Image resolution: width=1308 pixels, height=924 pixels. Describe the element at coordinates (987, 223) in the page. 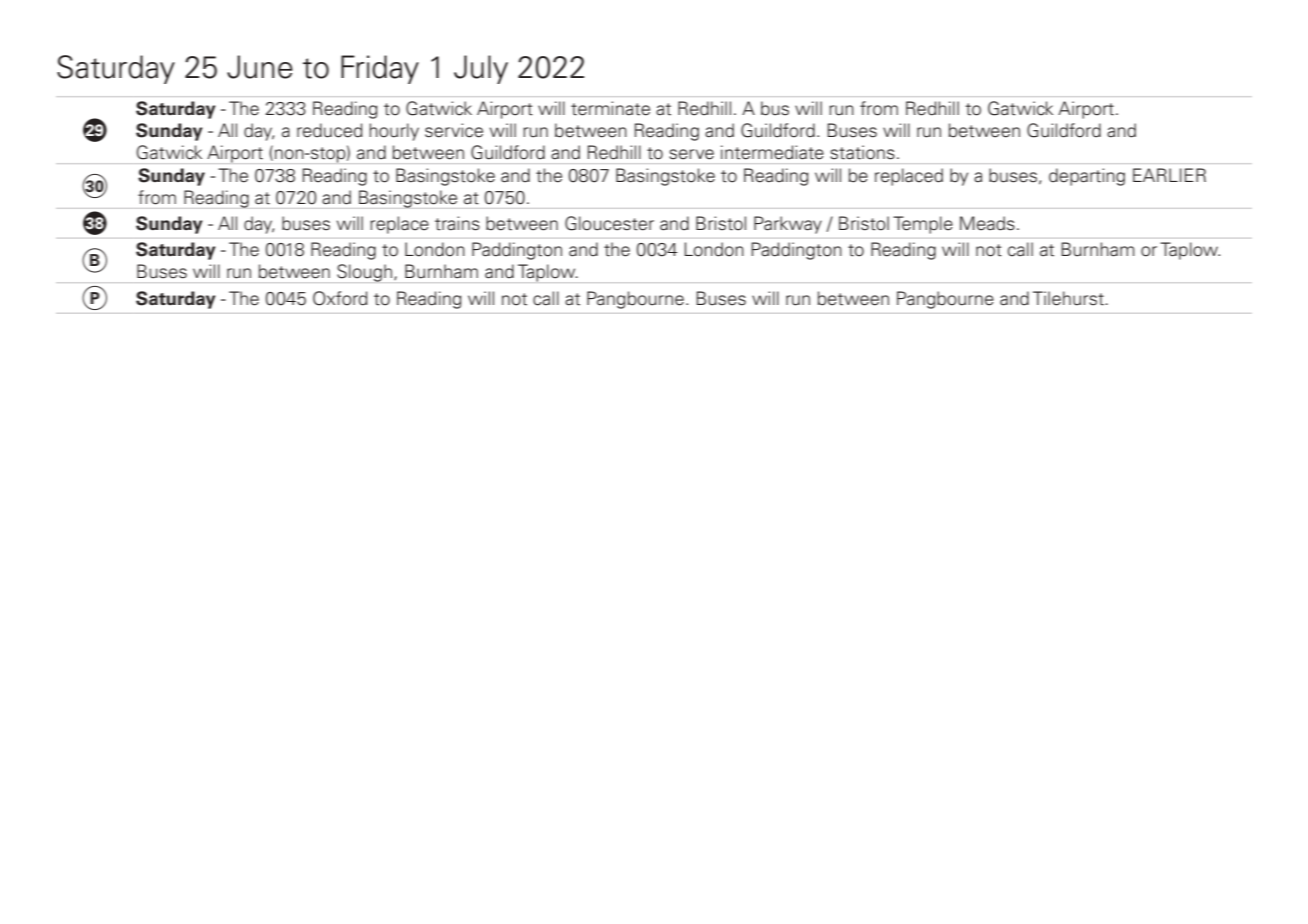

I see `Meads` at that location.
